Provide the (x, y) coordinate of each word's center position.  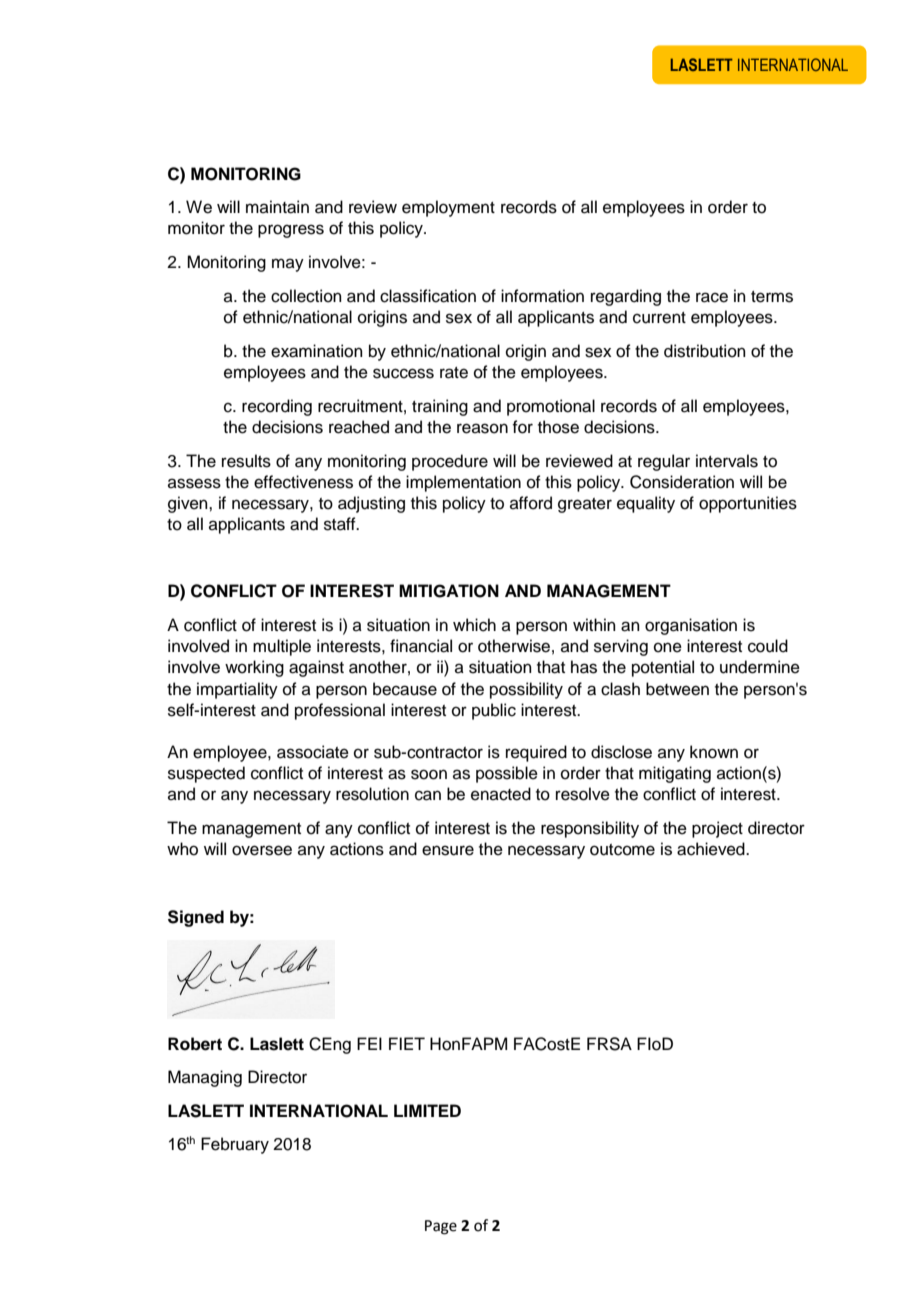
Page (441, 1227)
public (494, 711)
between (677, 689)
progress (291, 231)
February (235, 1145)
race (712, 297)
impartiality (237, 690)
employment (448, 208)
